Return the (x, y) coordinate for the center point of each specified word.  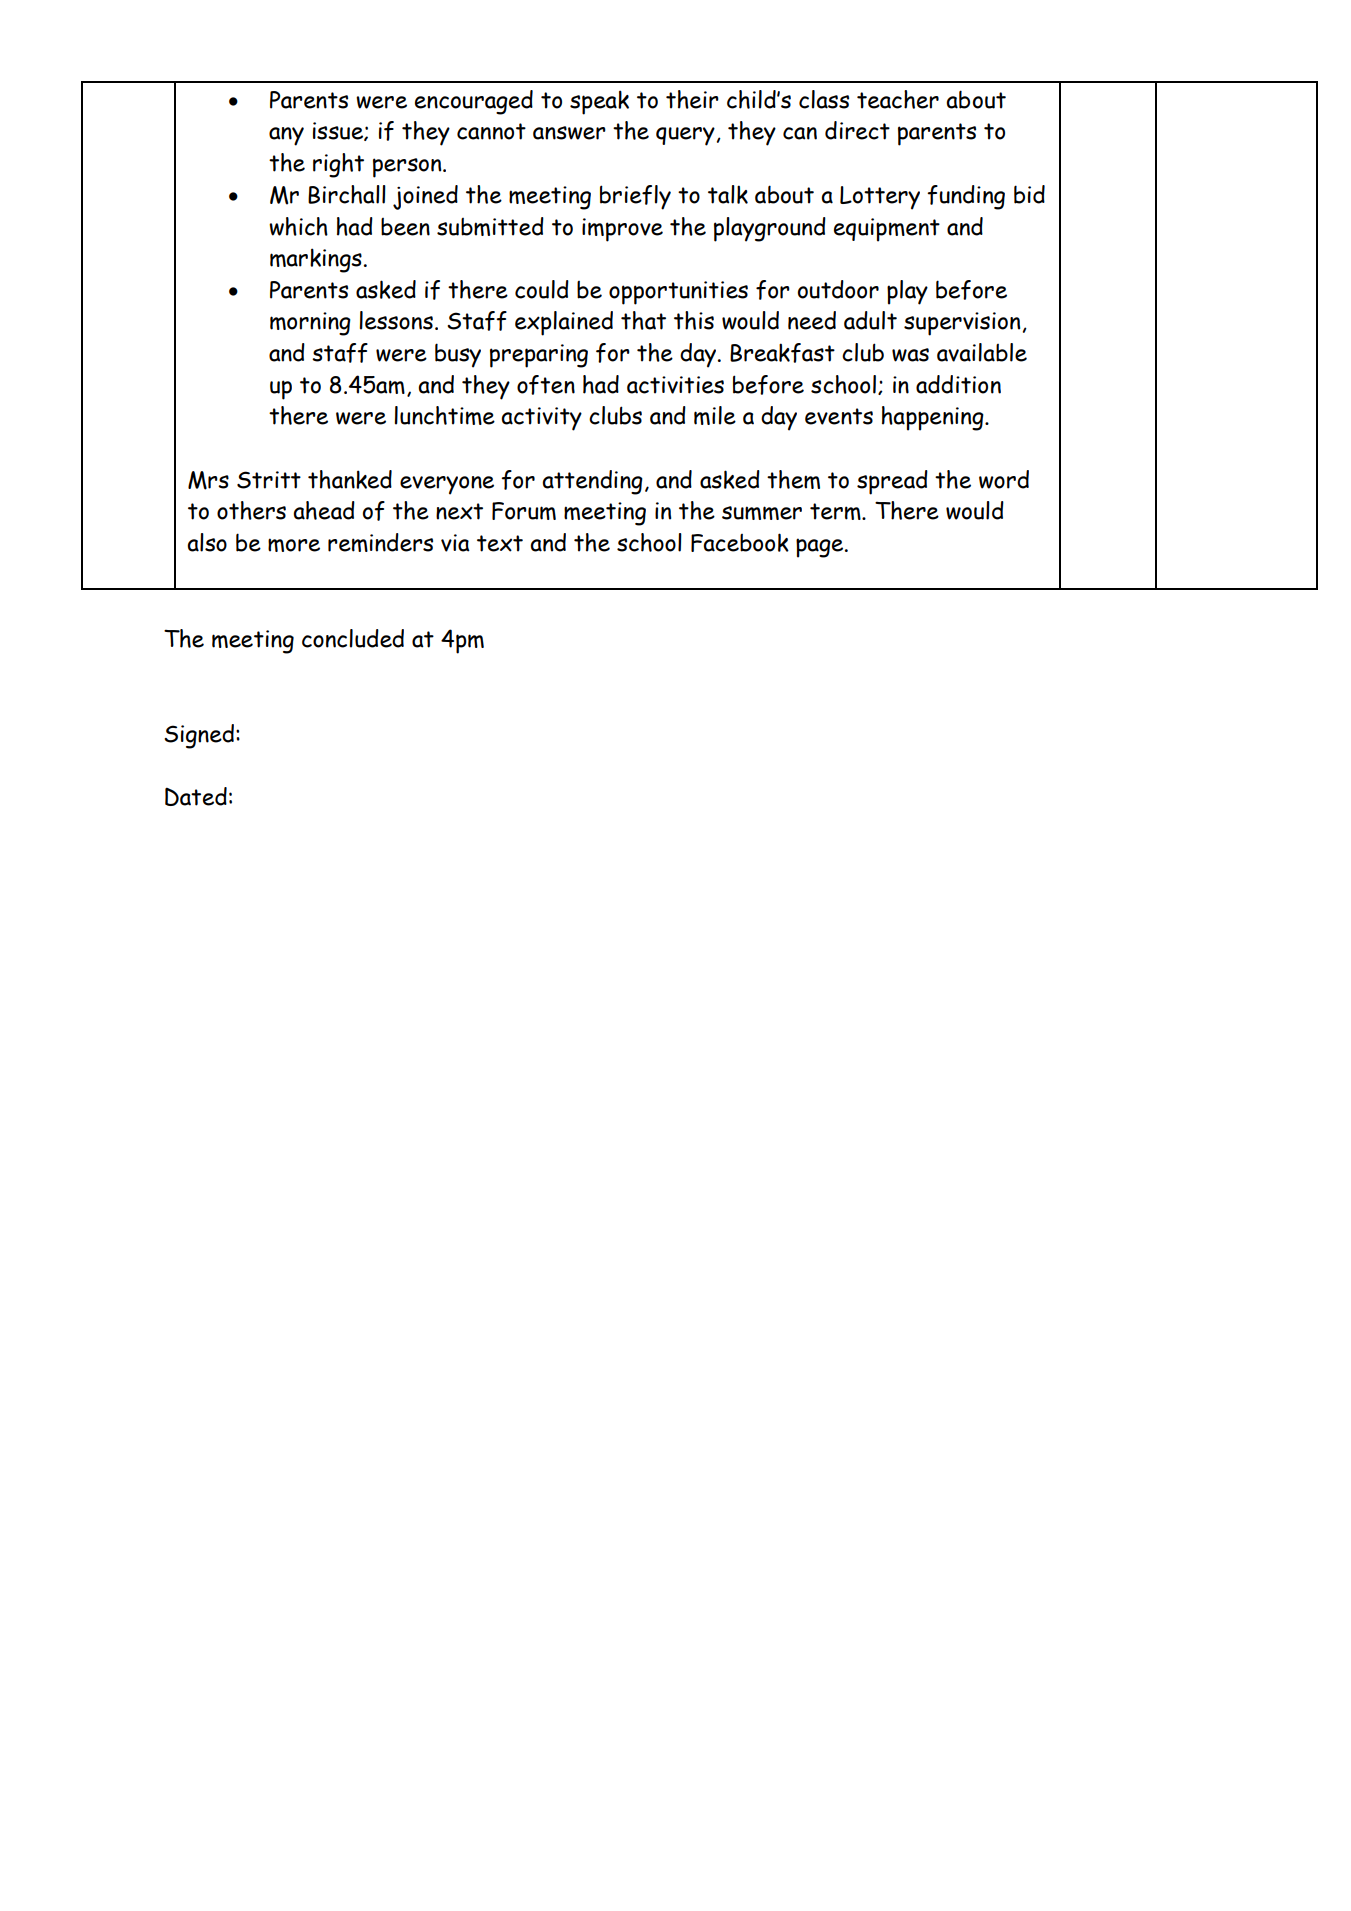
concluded (353, 638)
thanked (350, 479)
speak (599, 102)
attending (592, 482)
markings (316, 260)
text (500, 543)
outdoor (838, 289)
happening (934, 418)
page (821, 548)
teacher (898, 99)
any (286, 136)
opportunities (678, 293)
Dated (196, 796)
